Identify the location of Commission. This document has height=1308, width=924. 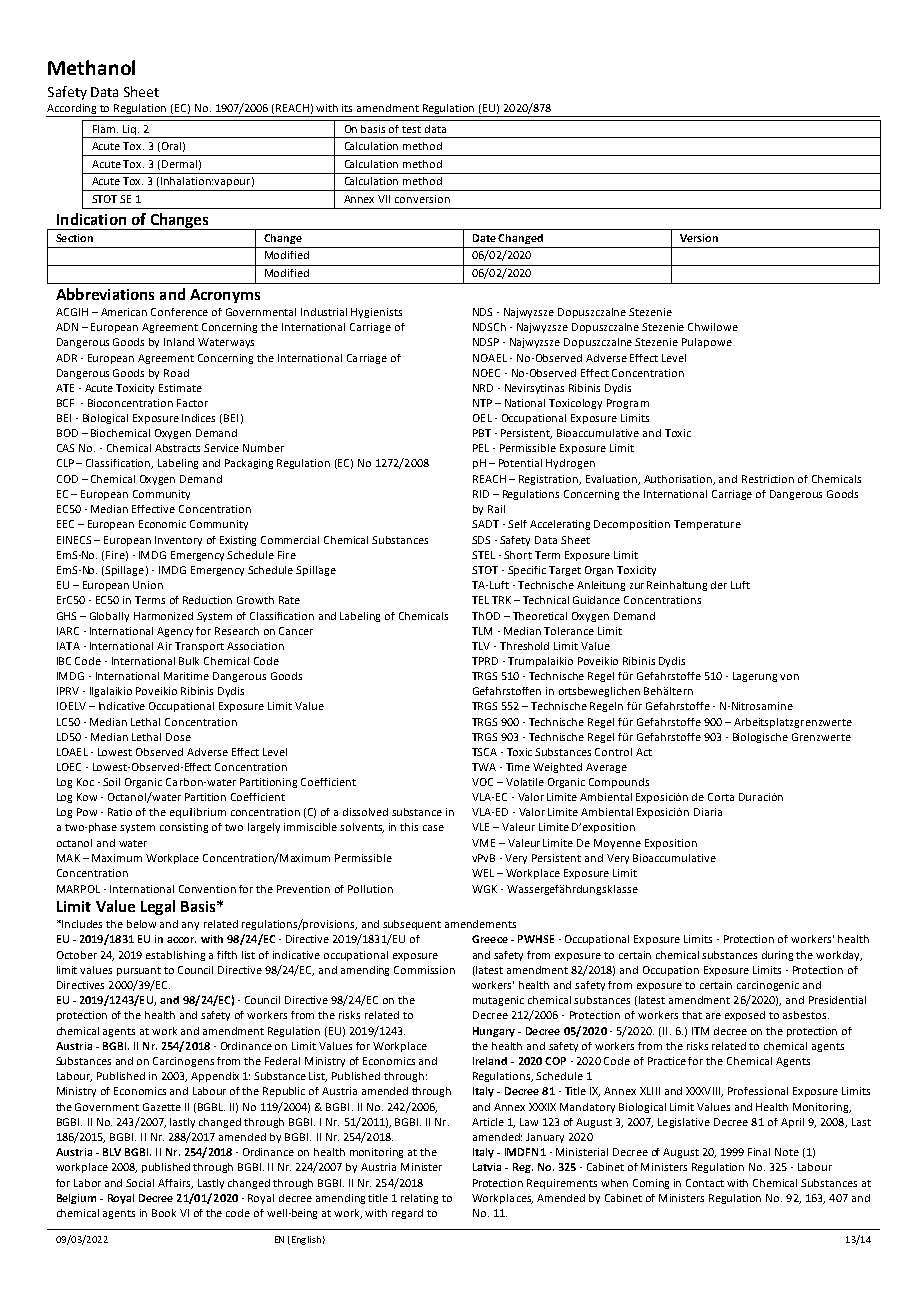
(424, 970).
